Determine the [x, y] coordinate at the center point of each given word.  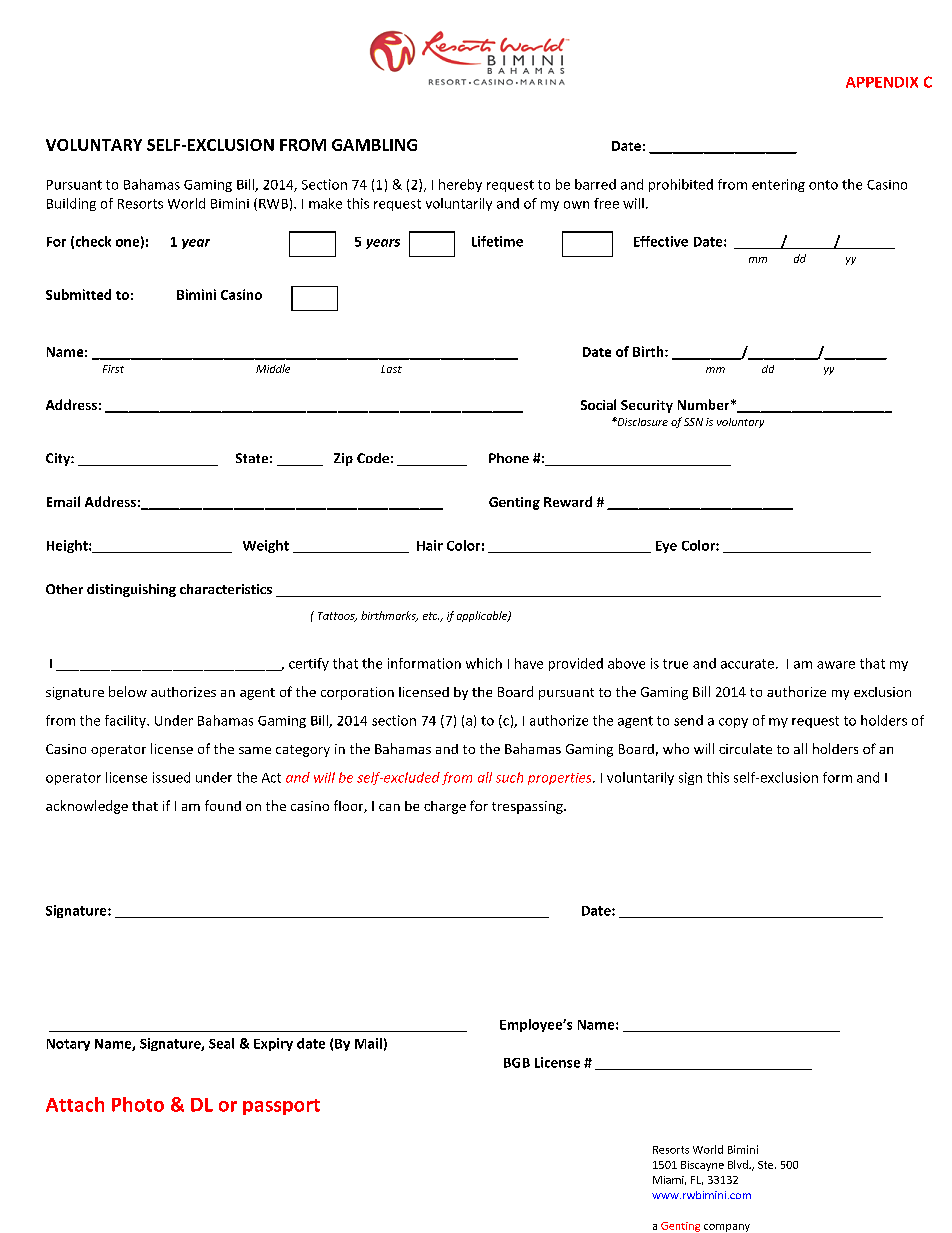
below [128, 691]
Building [71, 204]
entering [778, 185]
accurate [747, 664]
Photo [138, 1104]
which [484, 663]
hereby [460, 185]
